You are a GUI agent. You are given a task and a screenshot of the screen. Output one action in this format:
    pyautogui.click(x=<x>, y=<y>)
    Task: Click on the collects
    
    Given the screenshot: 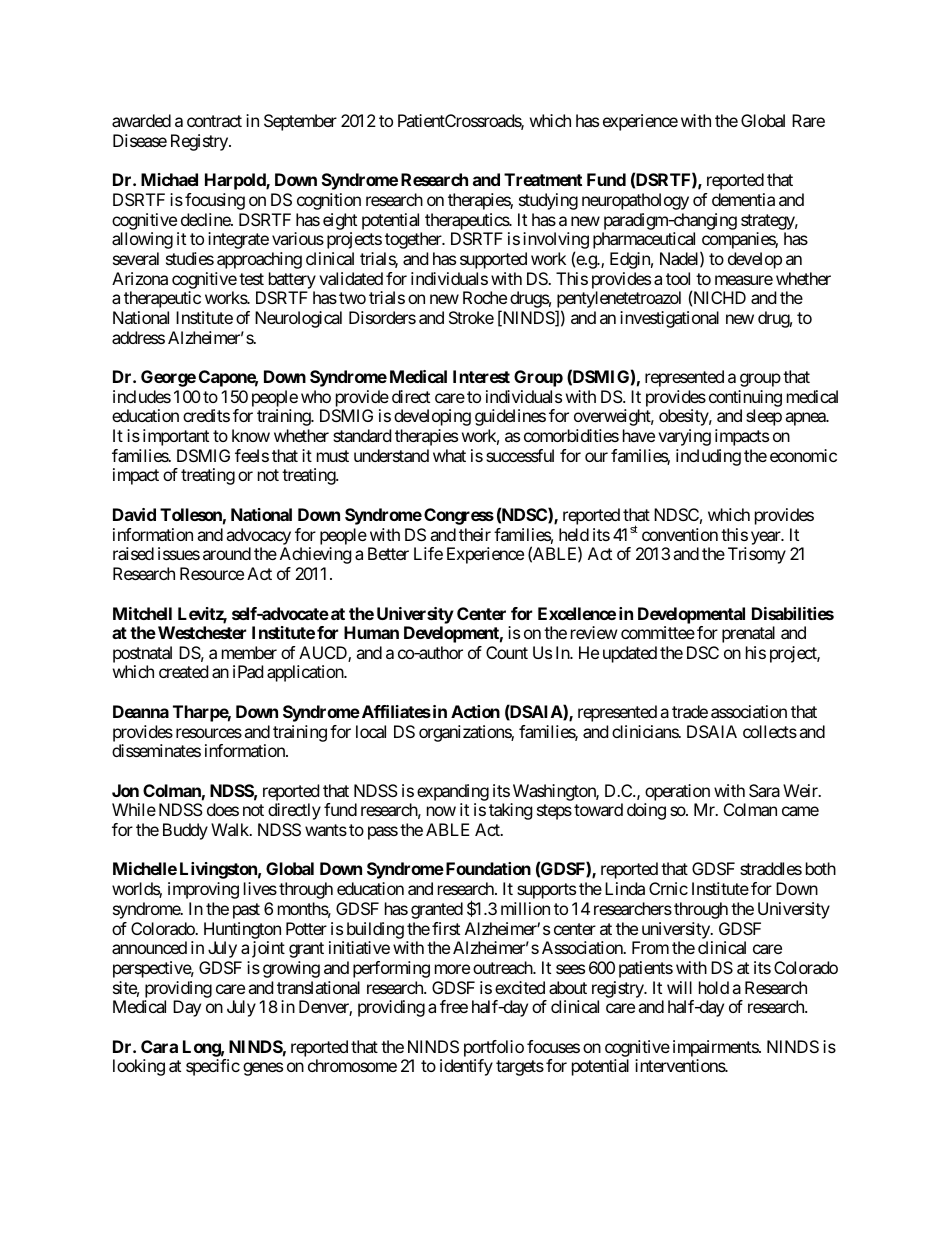 What is the action you would take?
    pyautogui.click(x=770, y=731)
